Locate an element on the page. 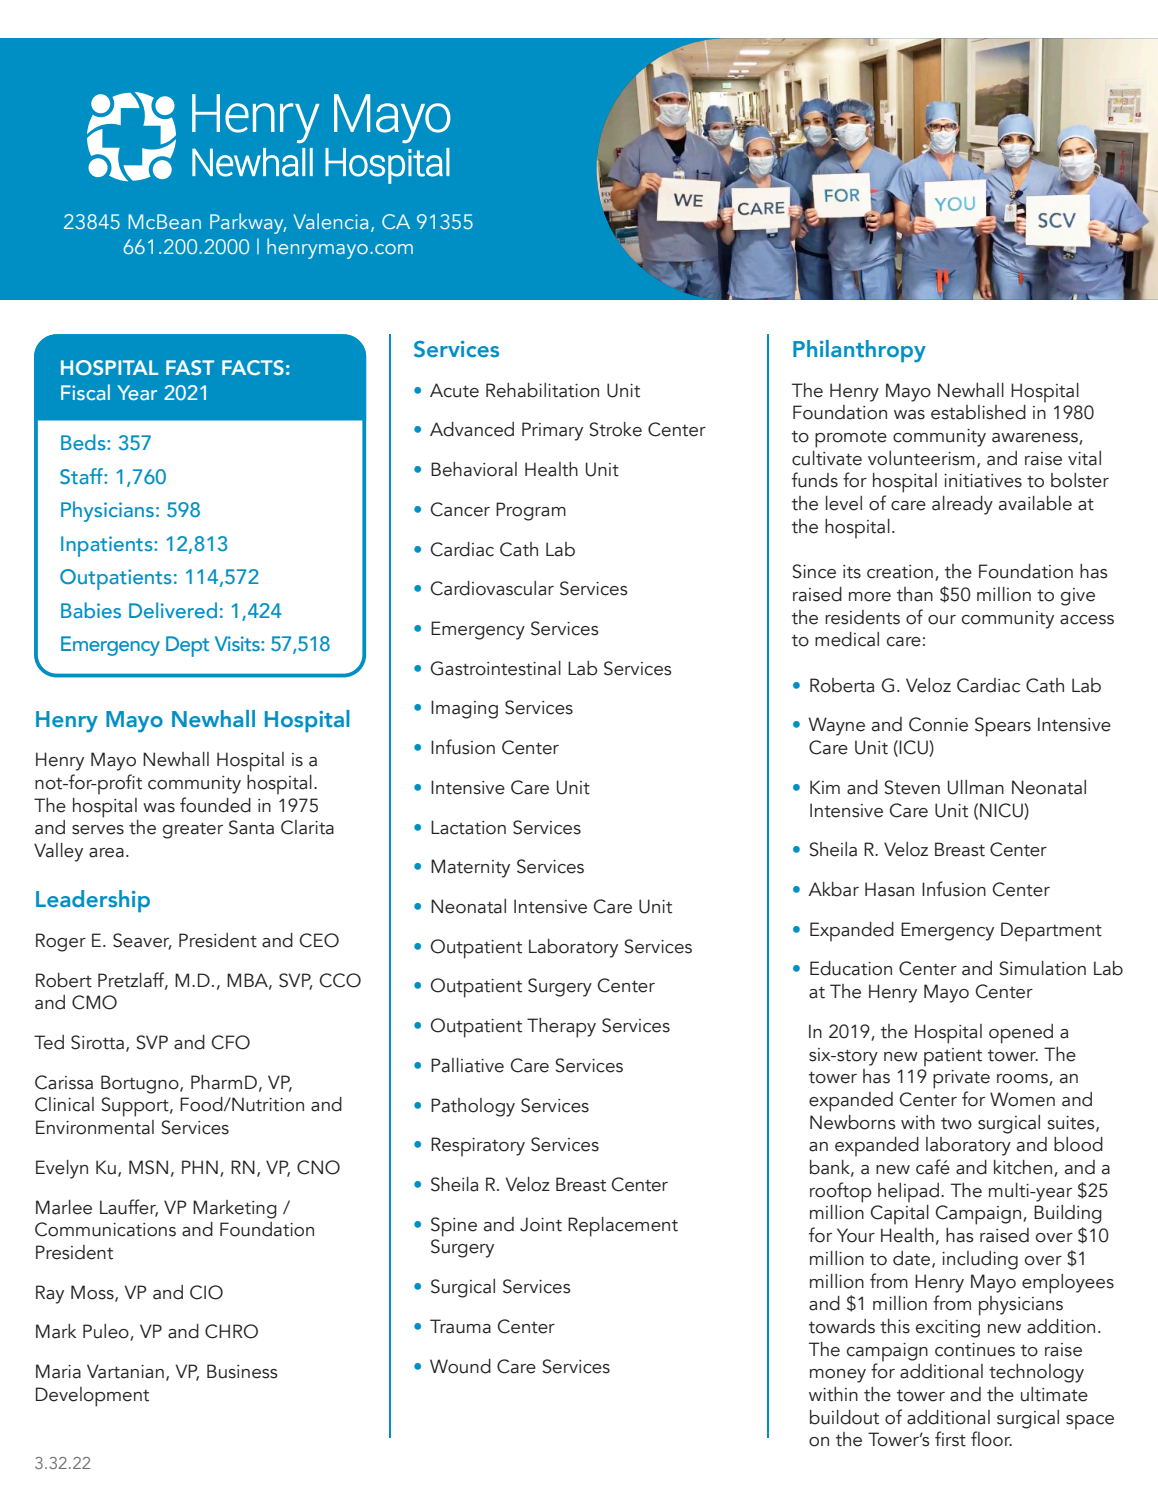  CFO is located at coordinates (231, 1042).
